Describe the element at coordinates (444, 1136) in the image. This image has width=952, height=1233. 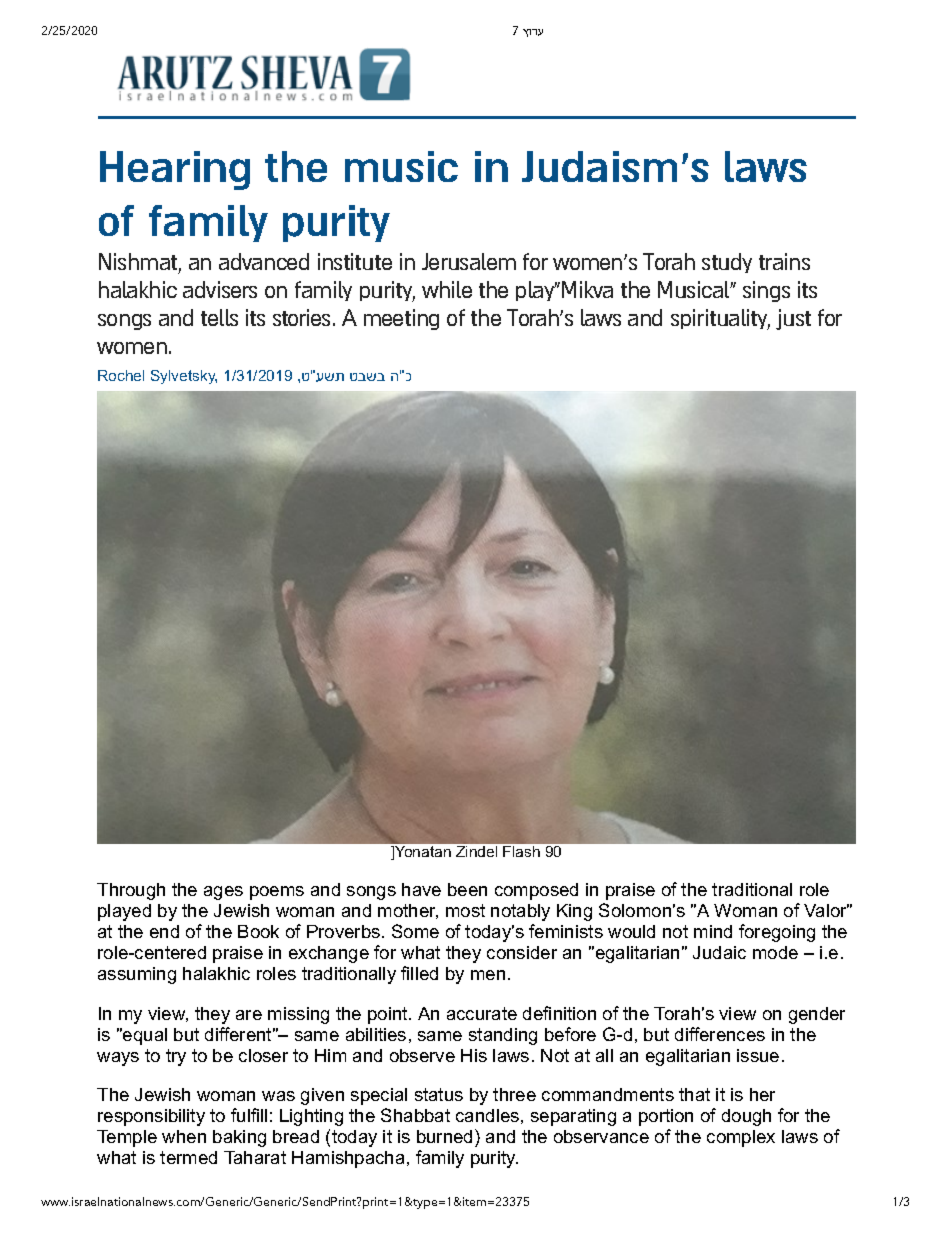
I see `burned` at that location.
